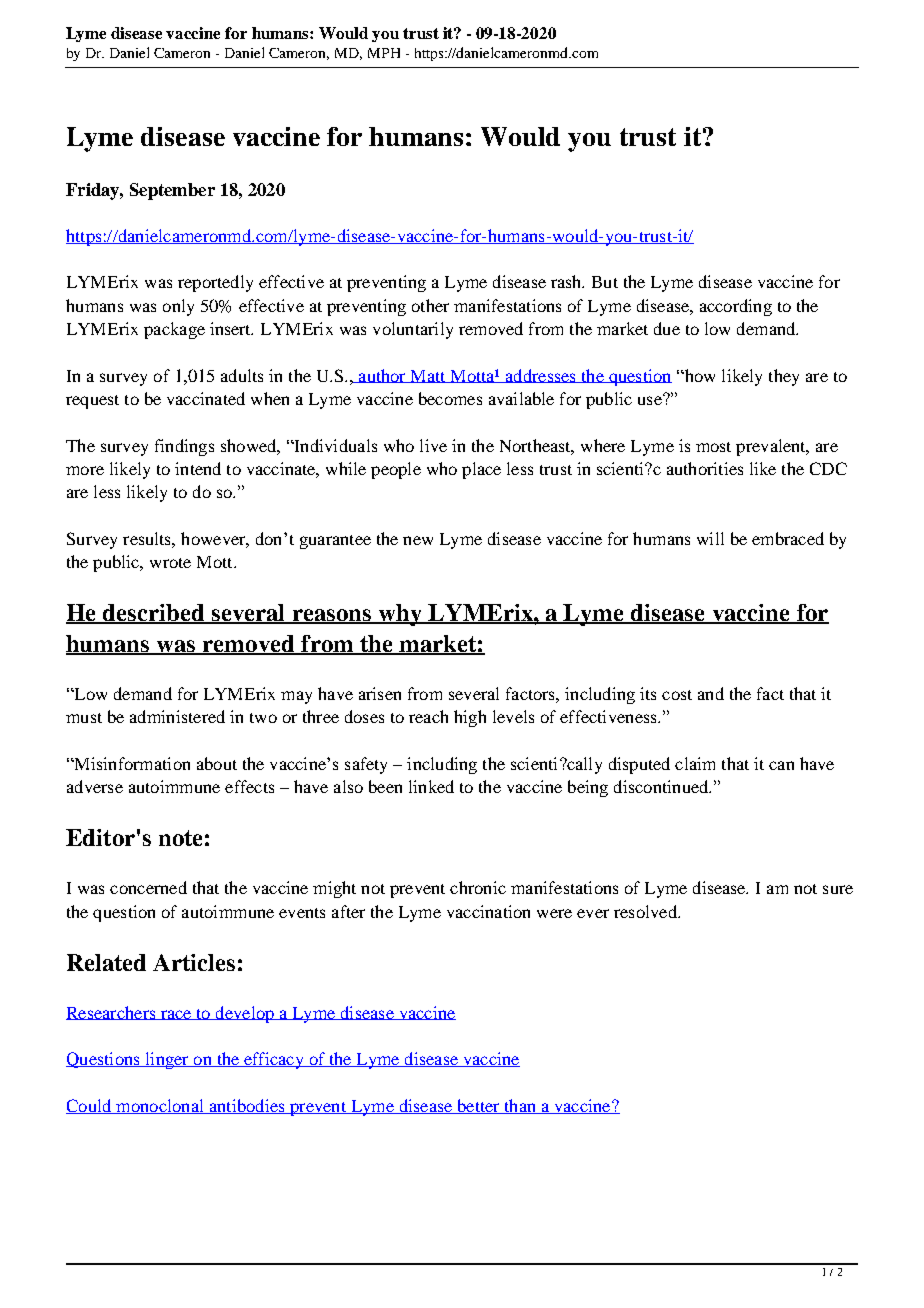 Image resolution: width=924 pixels, height=1308 pixels. Describe the element at coordinates (384, 53) in the screenshot. I see `MPH` at that location.
